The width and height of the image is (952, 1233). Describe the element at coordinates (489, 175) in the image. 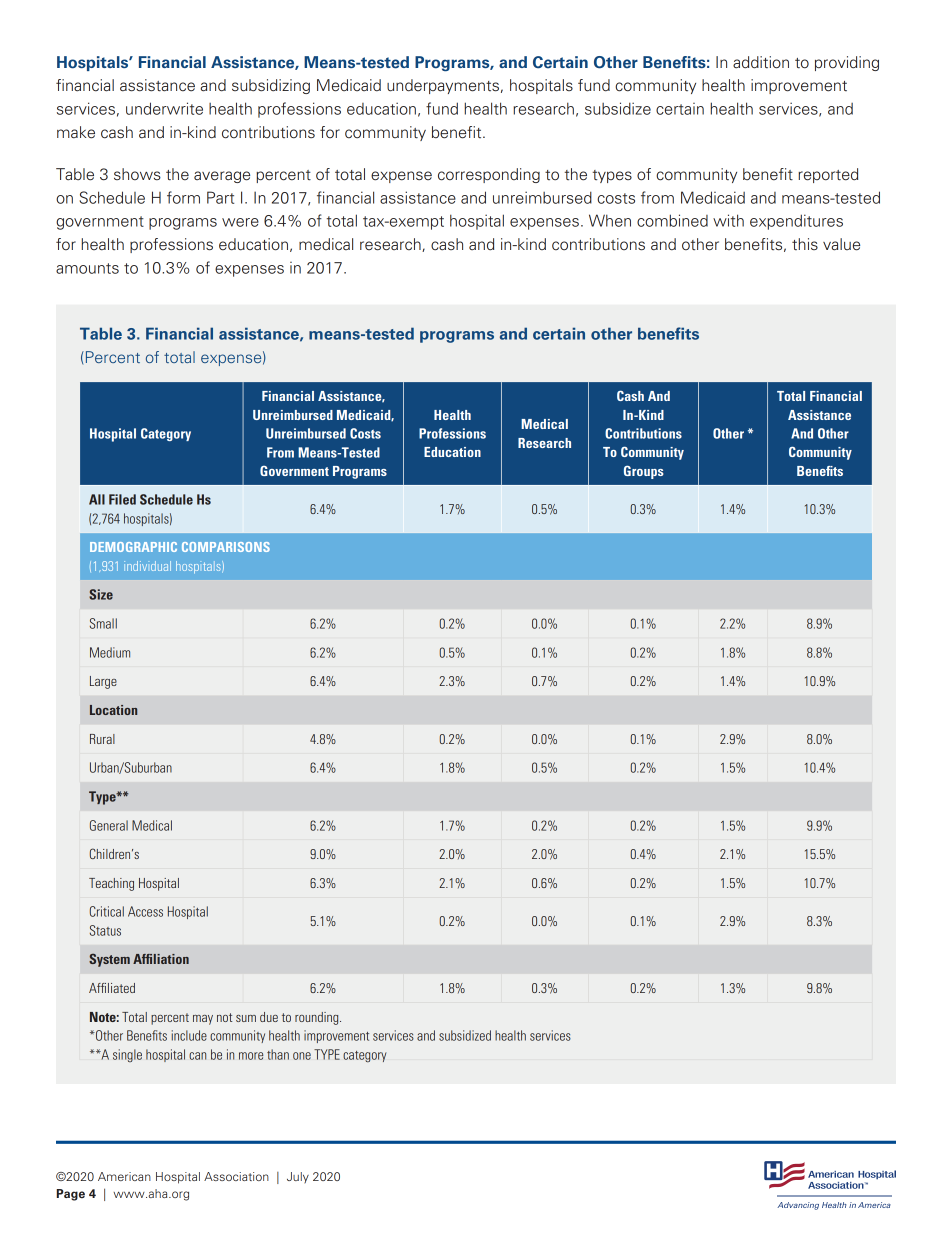

I see `corresponding` at that location.
